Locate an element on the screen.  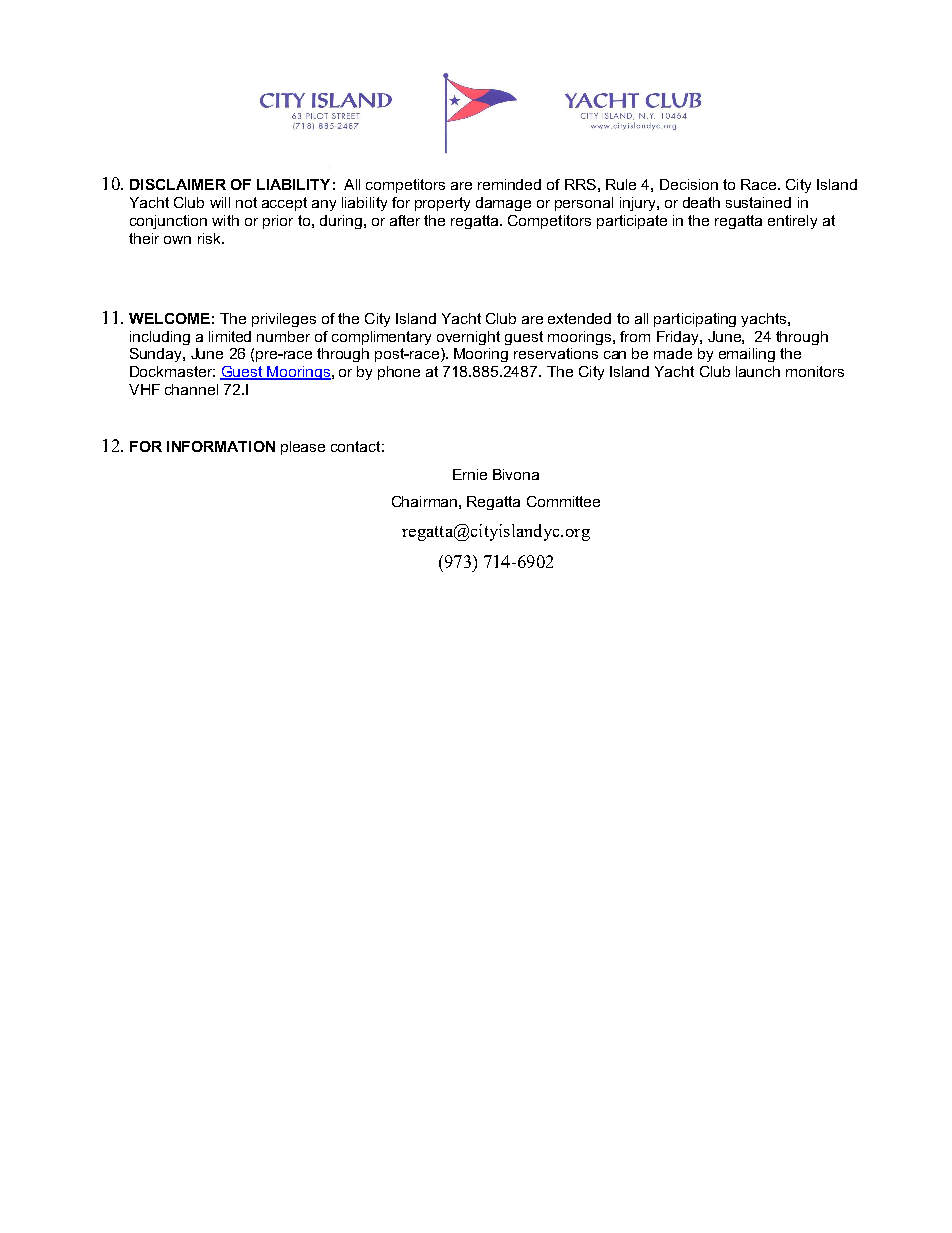
INFORMATION is located at coordinates (221, 446).
